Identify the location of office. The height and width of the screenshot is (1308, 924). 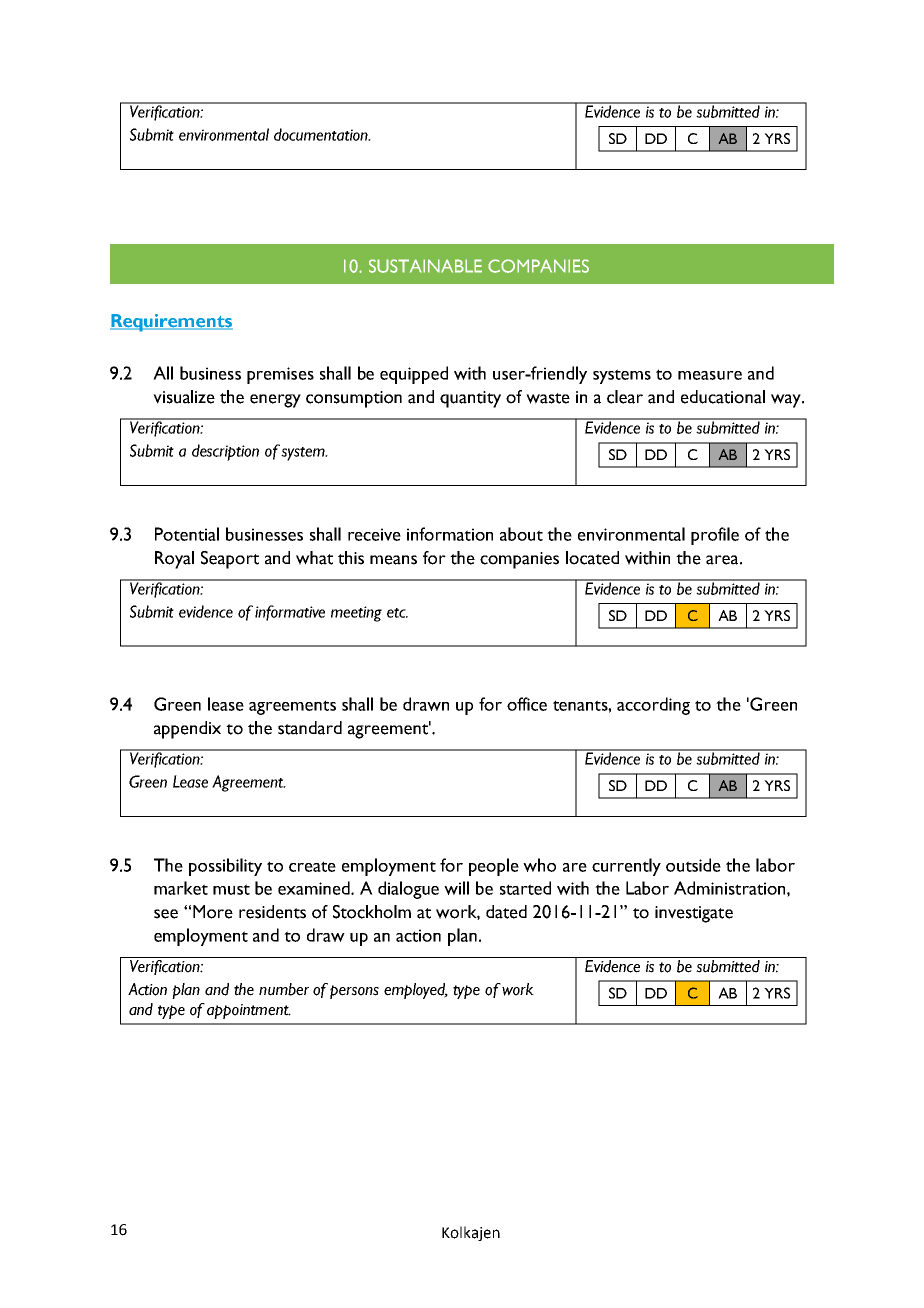
(527, 704).
